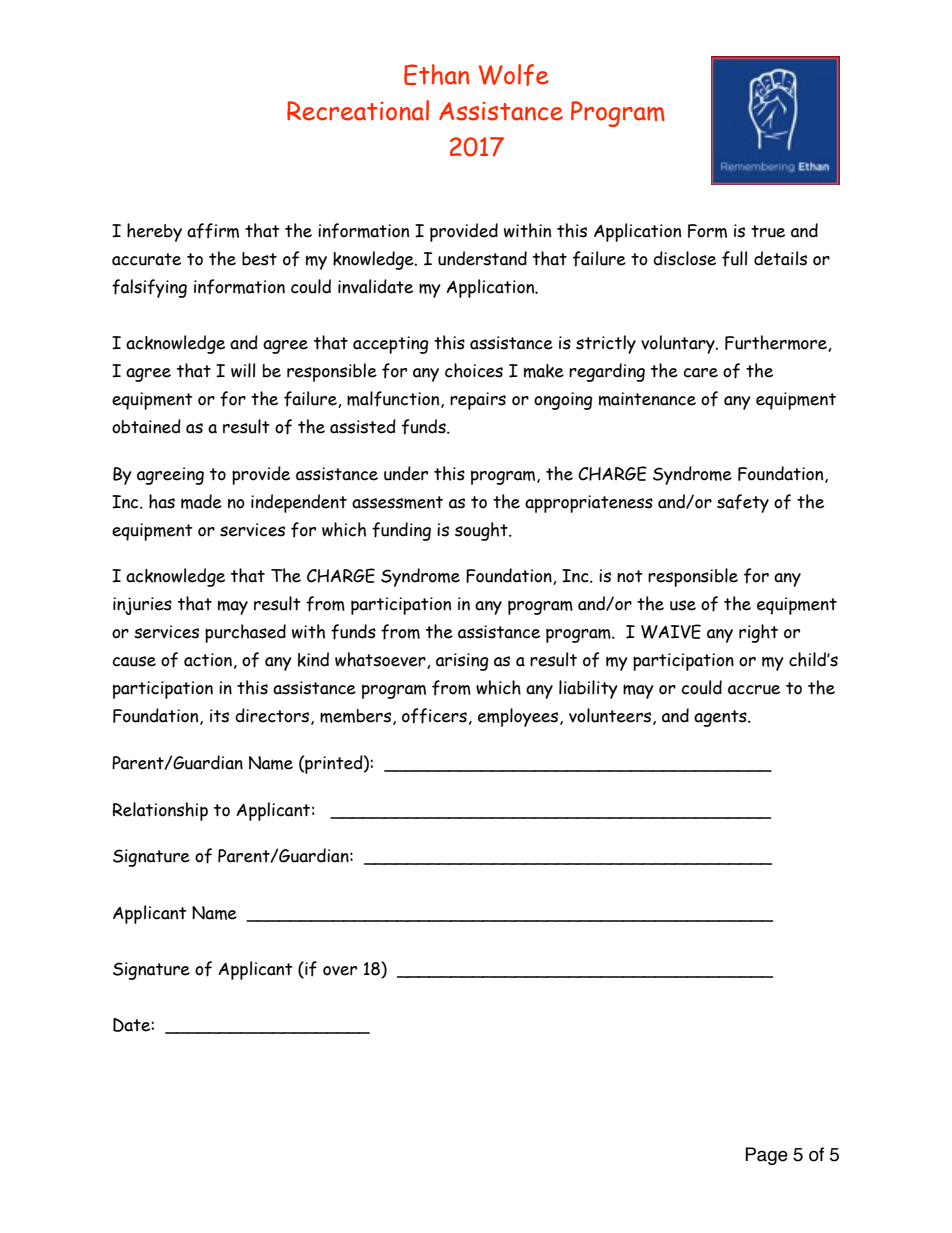 The width and height of the screenshot is (952, 1233). What do you see at coordinates (243, 370) in the screenshot?
I see `will` at bounding box center [243, 370].
